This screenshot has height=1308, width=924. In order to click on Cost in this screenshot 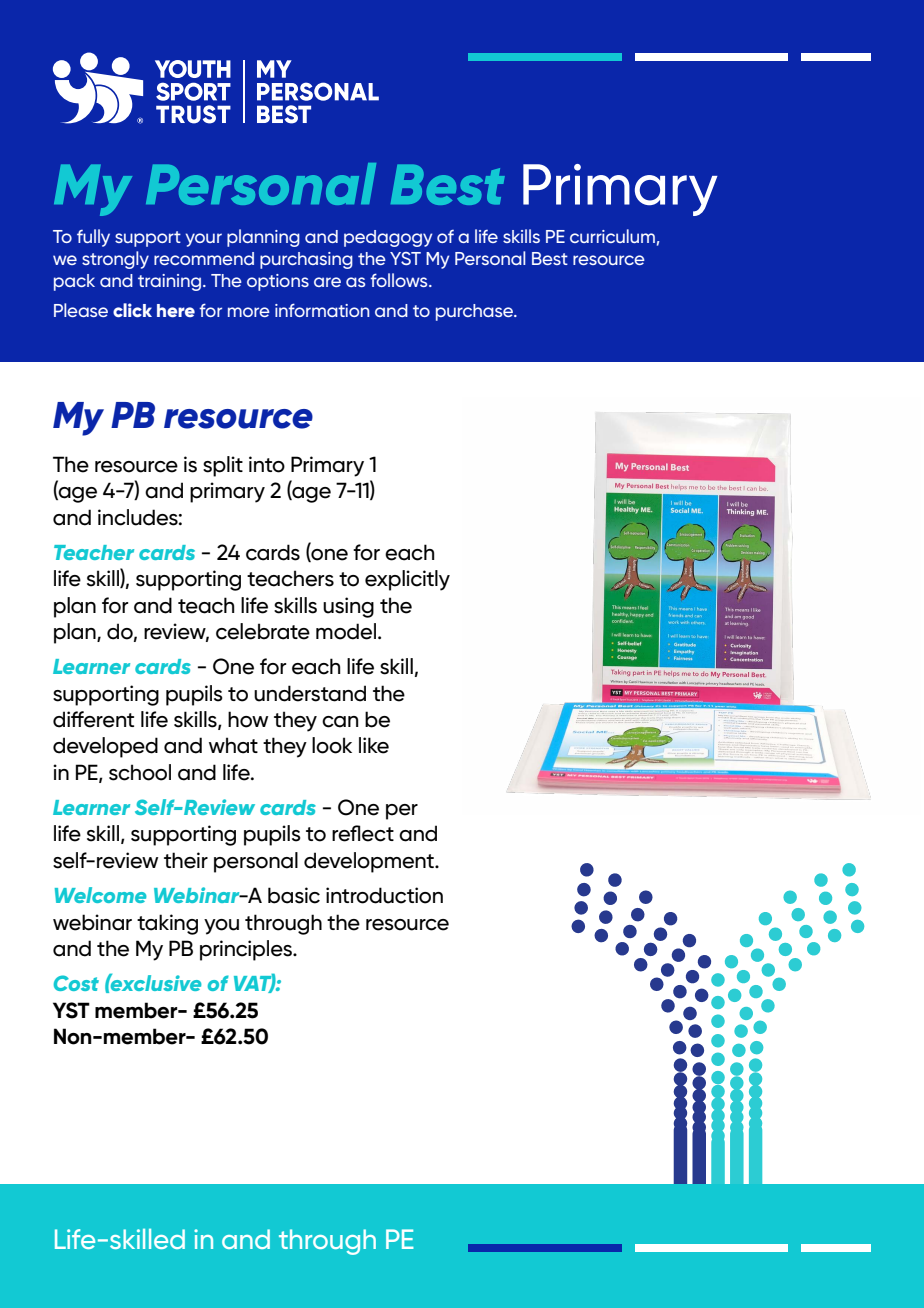, I will do `click(76, 983)`.
